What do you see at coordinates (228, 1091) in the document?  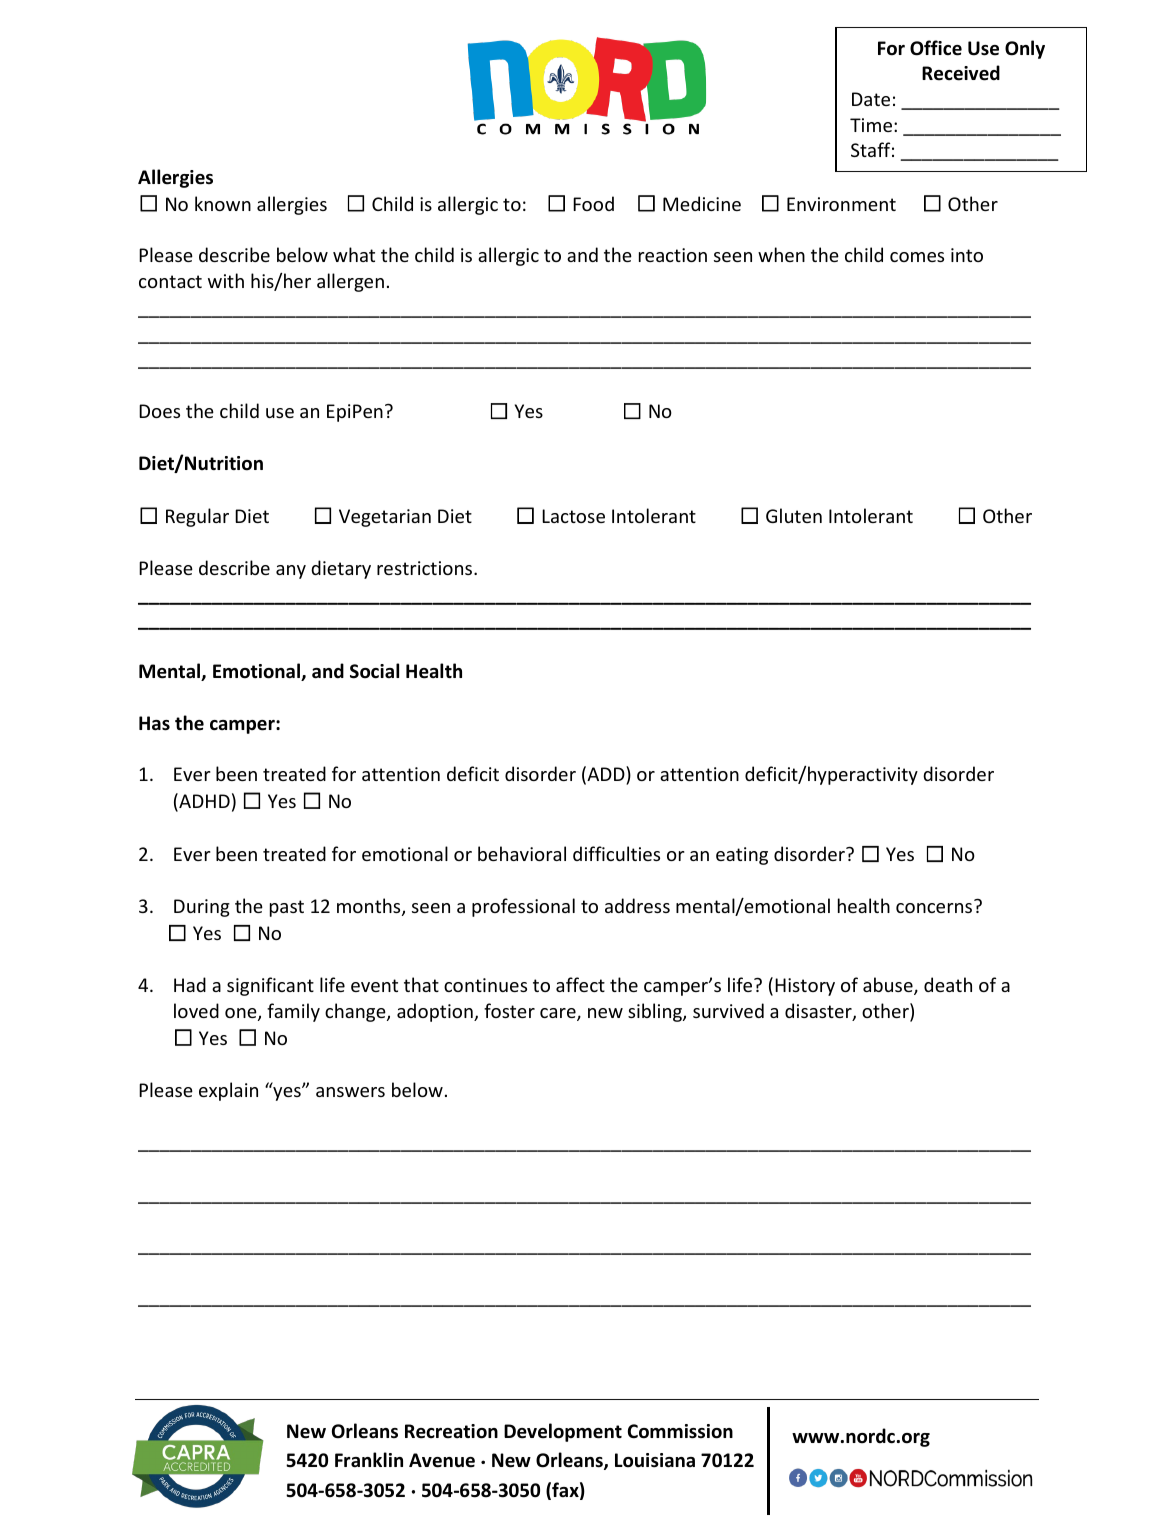 I see `explain` at bounding box center [228, 1091].
